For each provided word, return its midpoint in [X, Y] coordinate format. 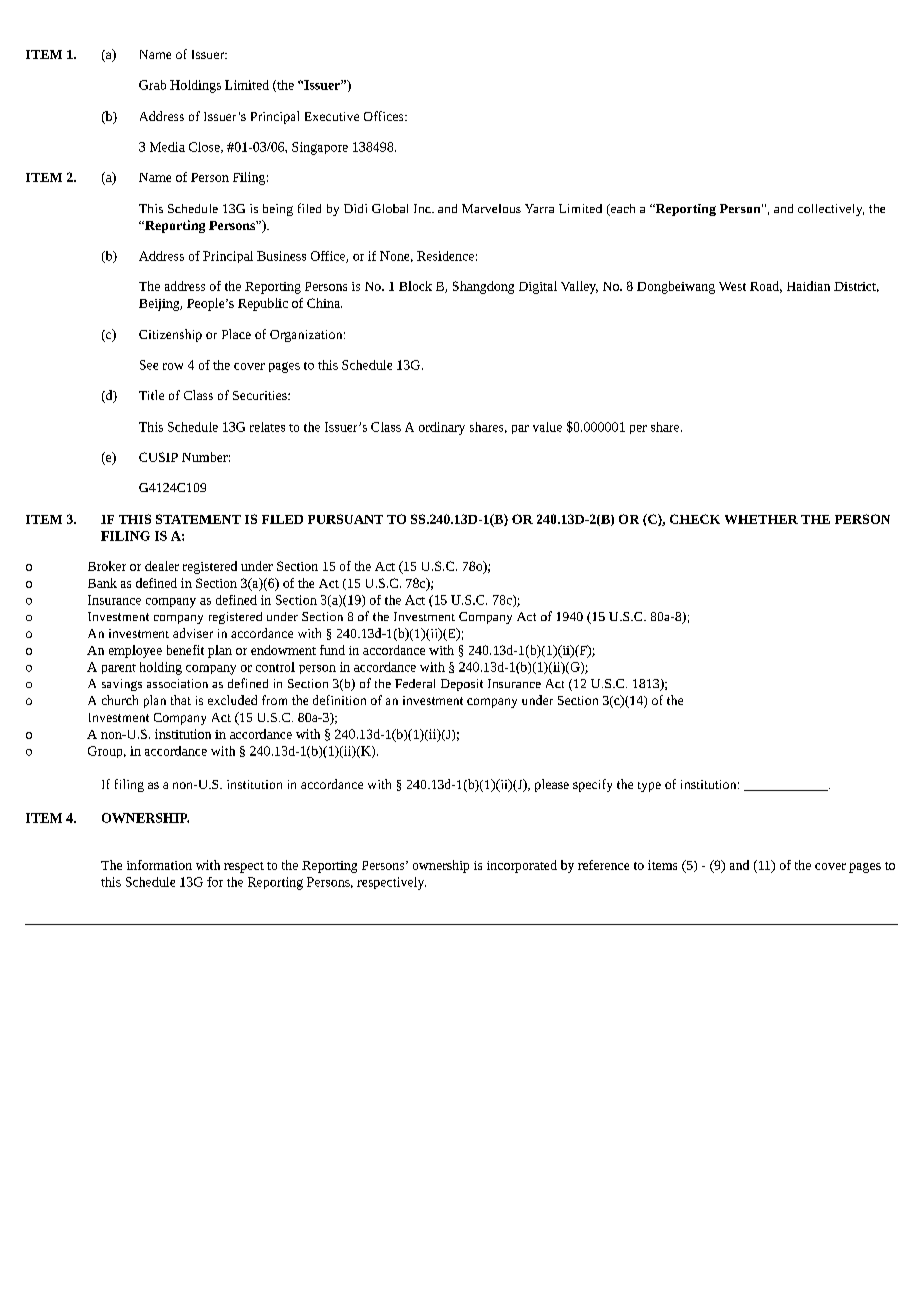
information [159, 865]
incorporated [522, 866]
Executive [332, 116]
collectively [831, 210]
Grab [152, 85]
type [649, 787]
